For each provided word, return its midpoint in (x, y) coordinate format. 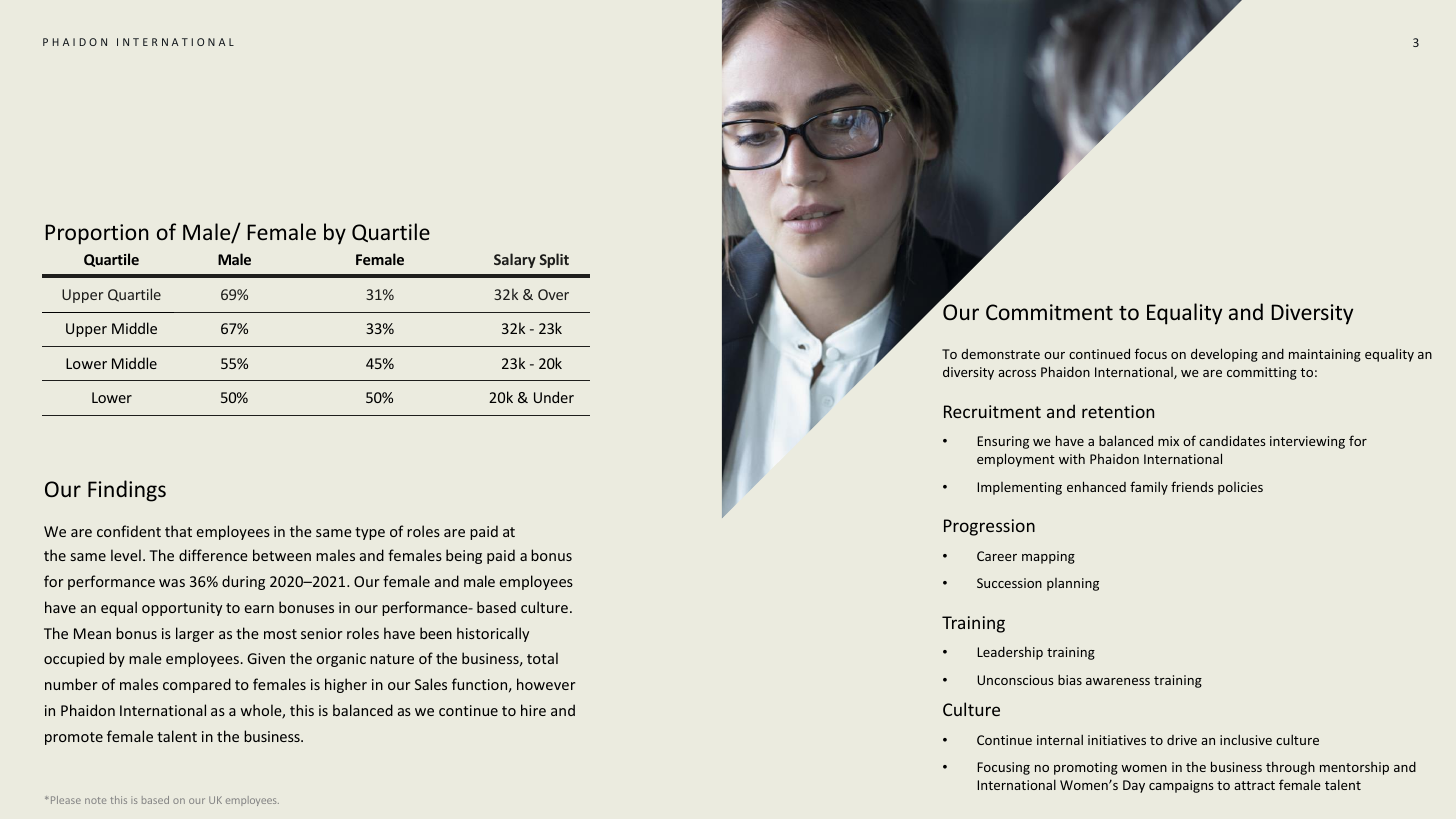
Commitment (1049, 312)
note (95, 800)
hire (533, 710)
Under (554, 397)
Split (554, 260)
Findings (127, 491)
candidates (1232, 440)
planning (1073, 584)
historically (493, 634)
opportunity (182, 609)
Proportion (97, 234)
